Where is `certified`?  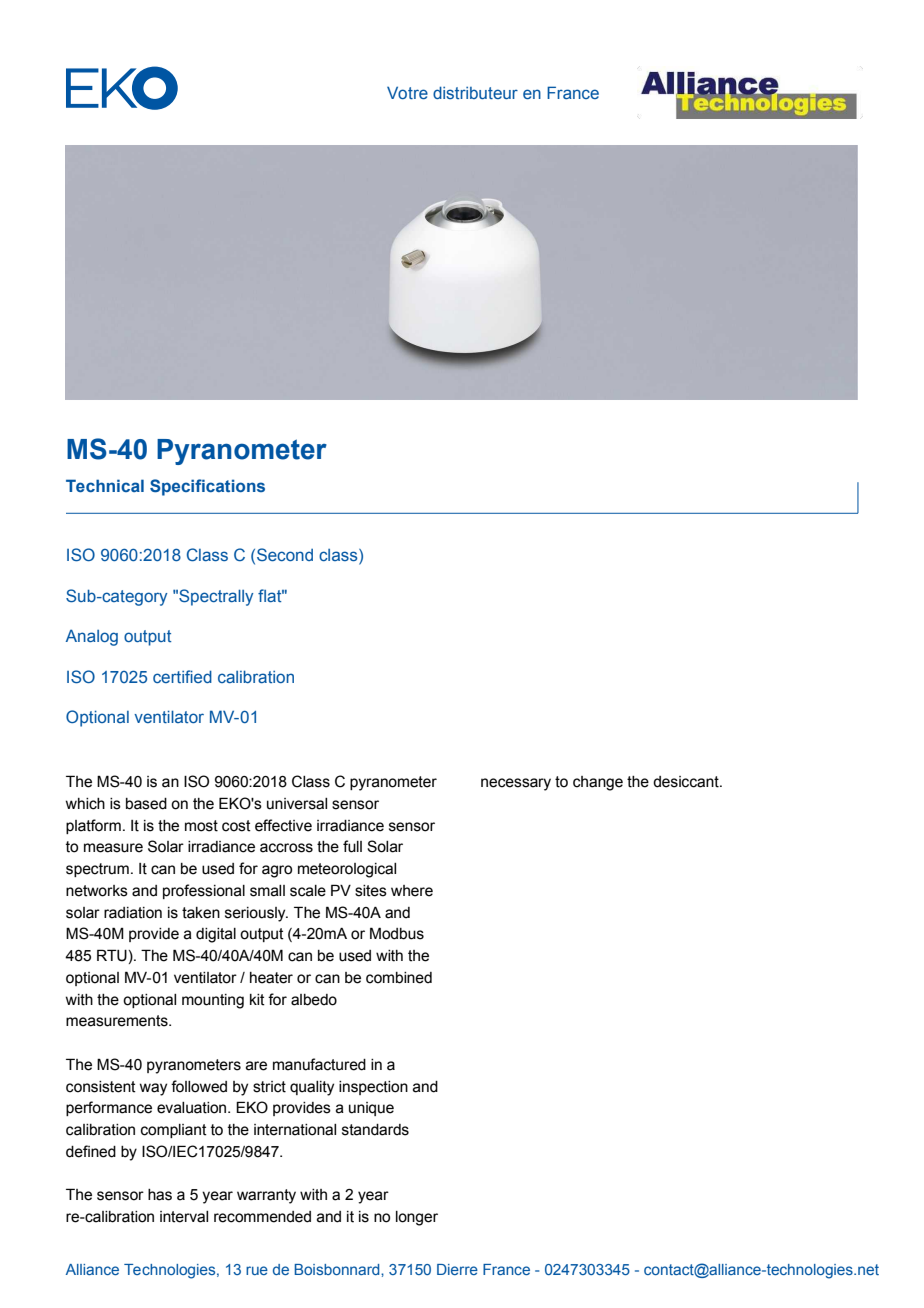
certified is located at coordinates (182, 676).
